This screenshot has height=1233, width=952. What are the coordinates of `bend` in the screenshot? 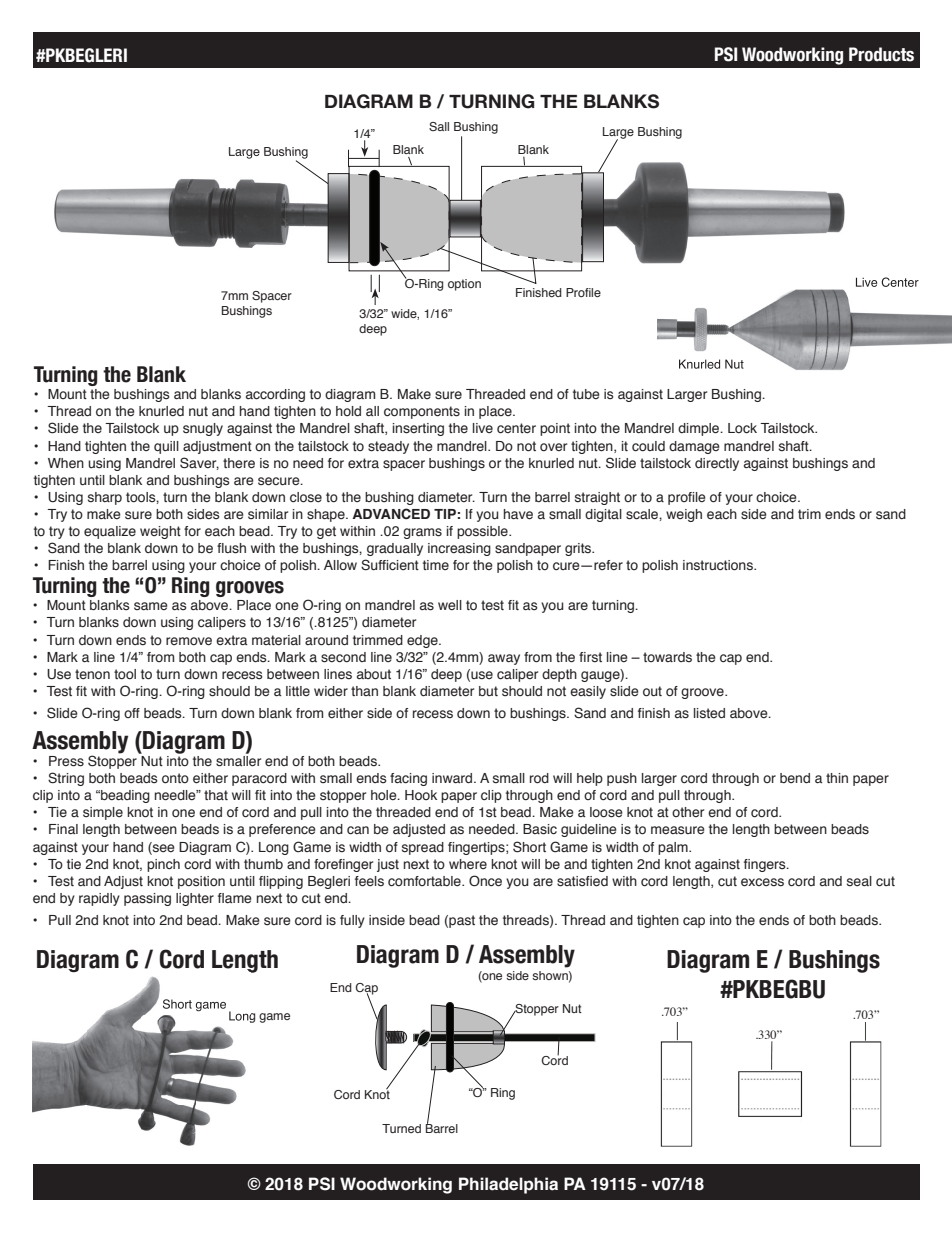 It's located at (795, 778).
